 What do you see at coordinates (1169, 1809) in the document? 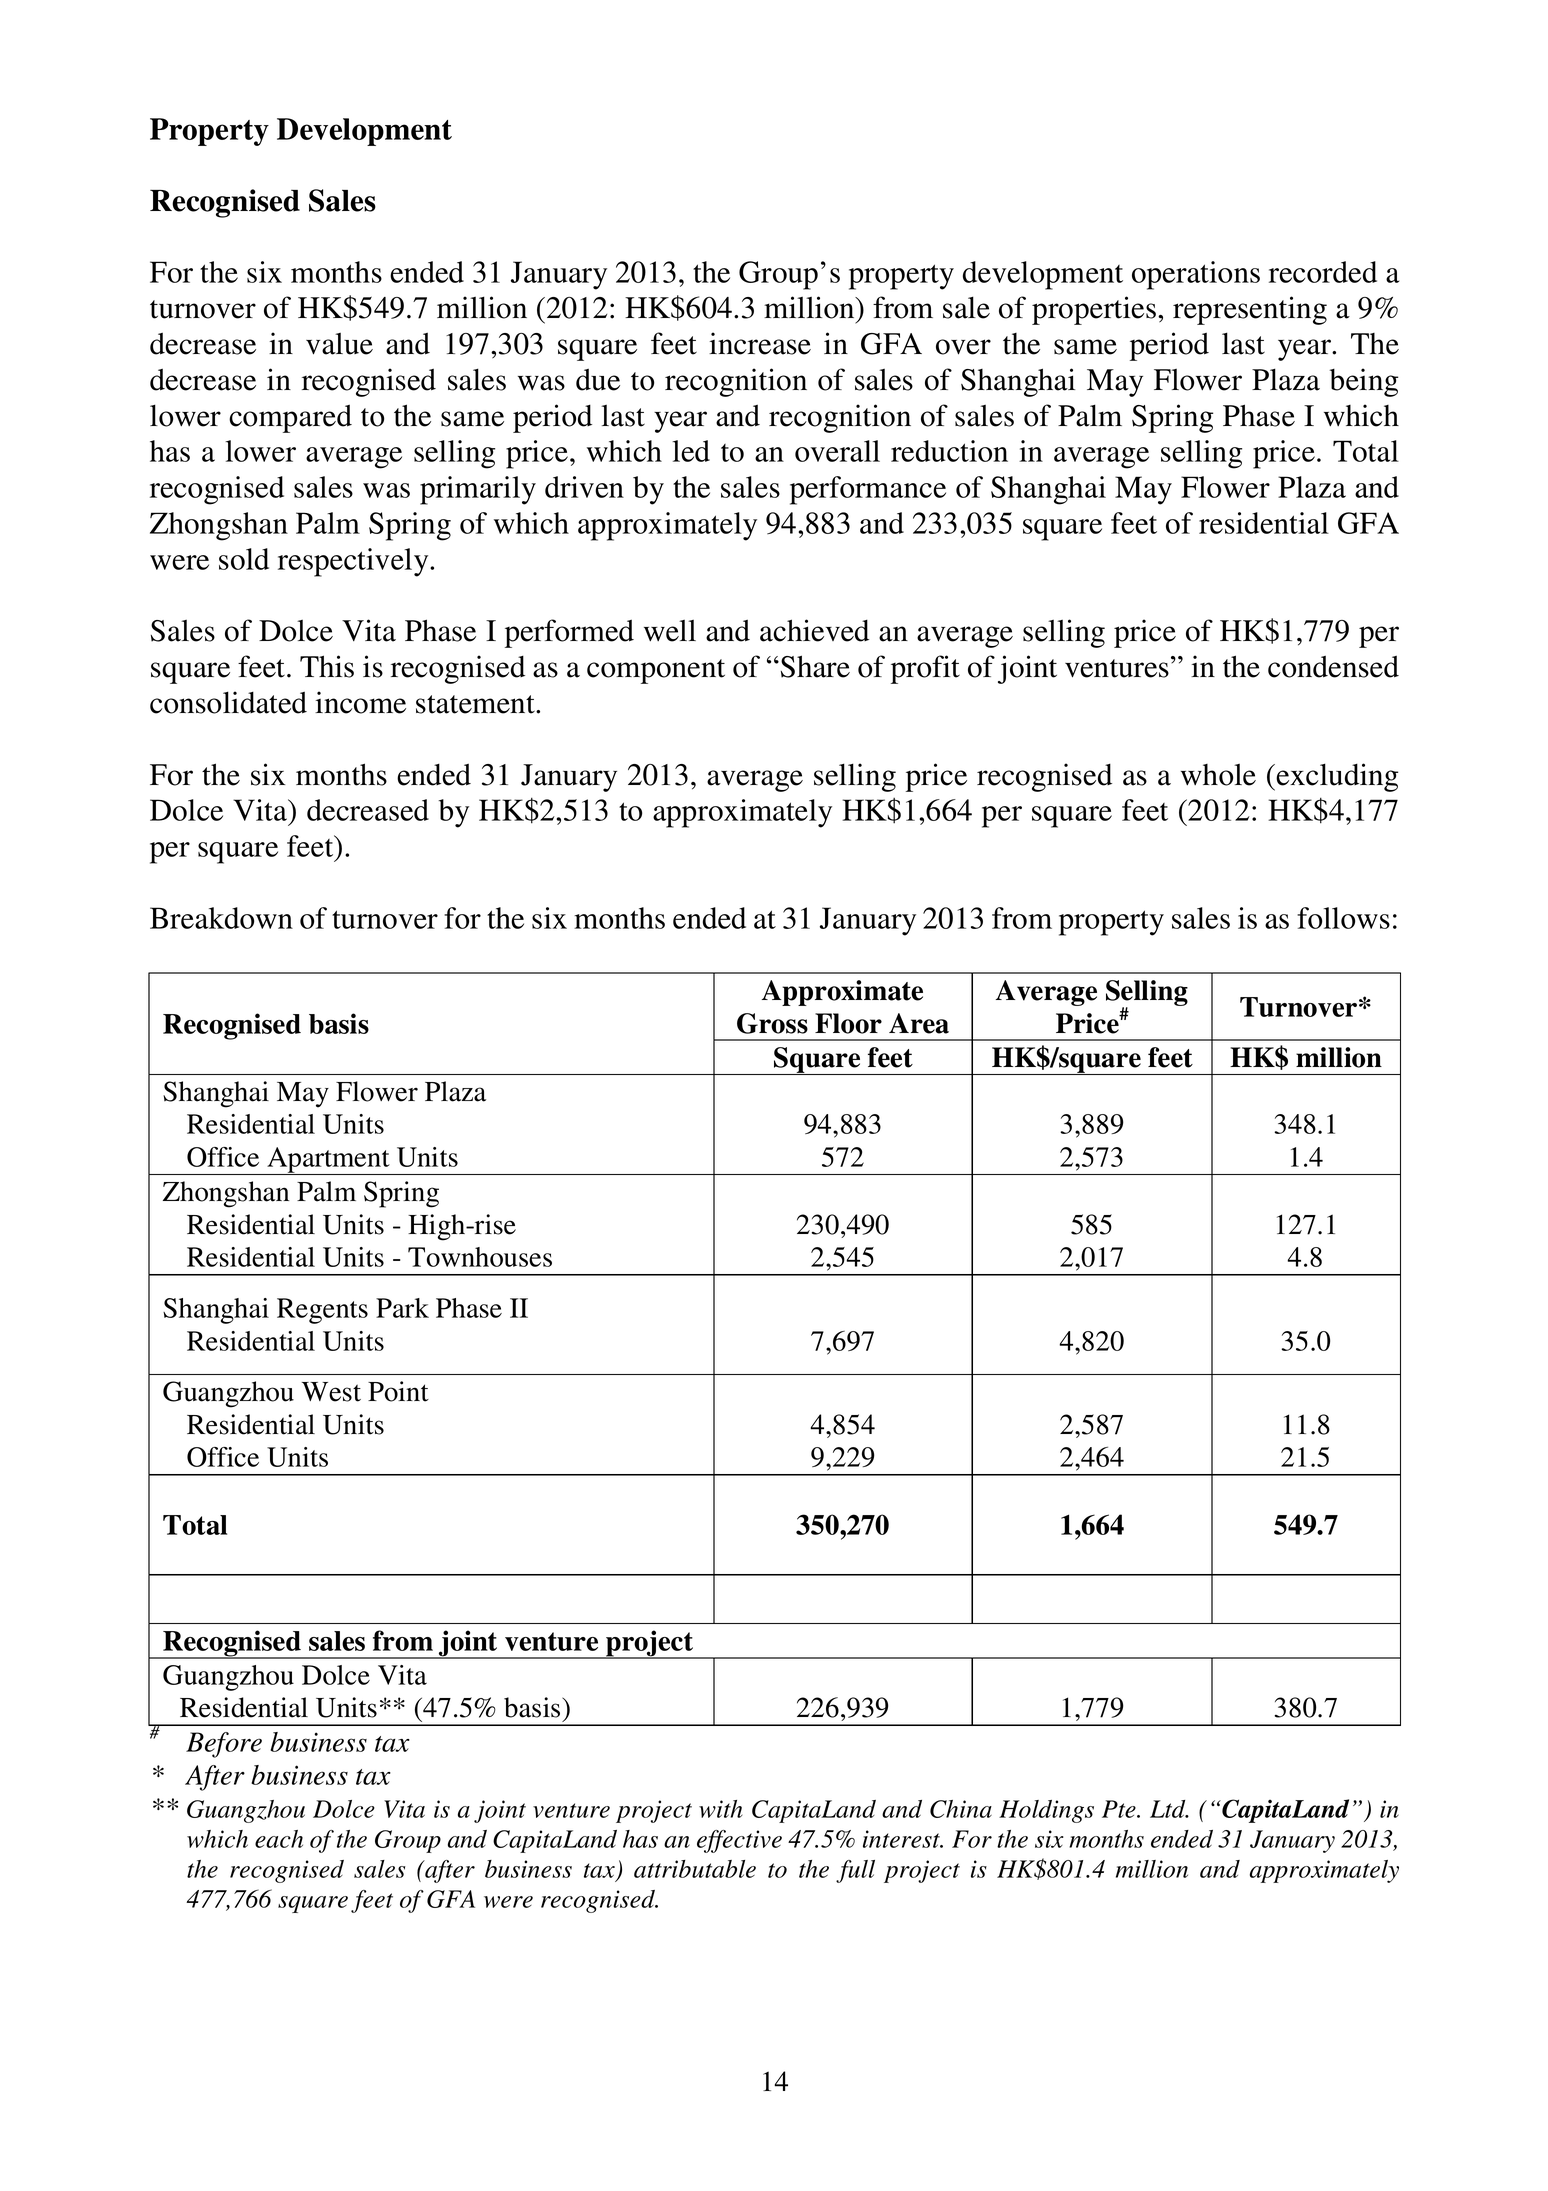
I see `Ltd` at bounding box center [1169, 1809].
